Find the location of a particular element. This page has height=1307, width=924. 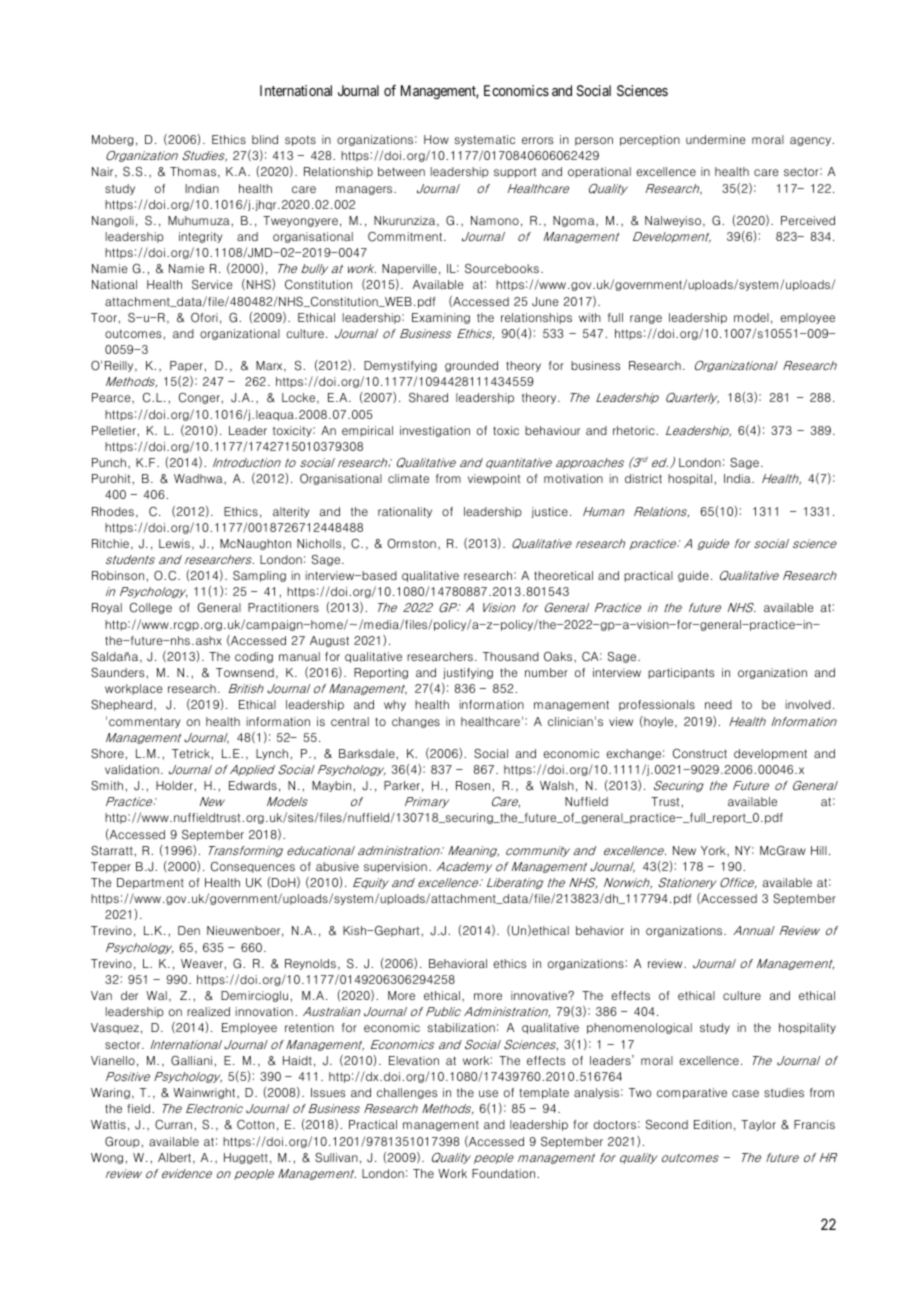

Townsend is located at coordinates (245, 672).
